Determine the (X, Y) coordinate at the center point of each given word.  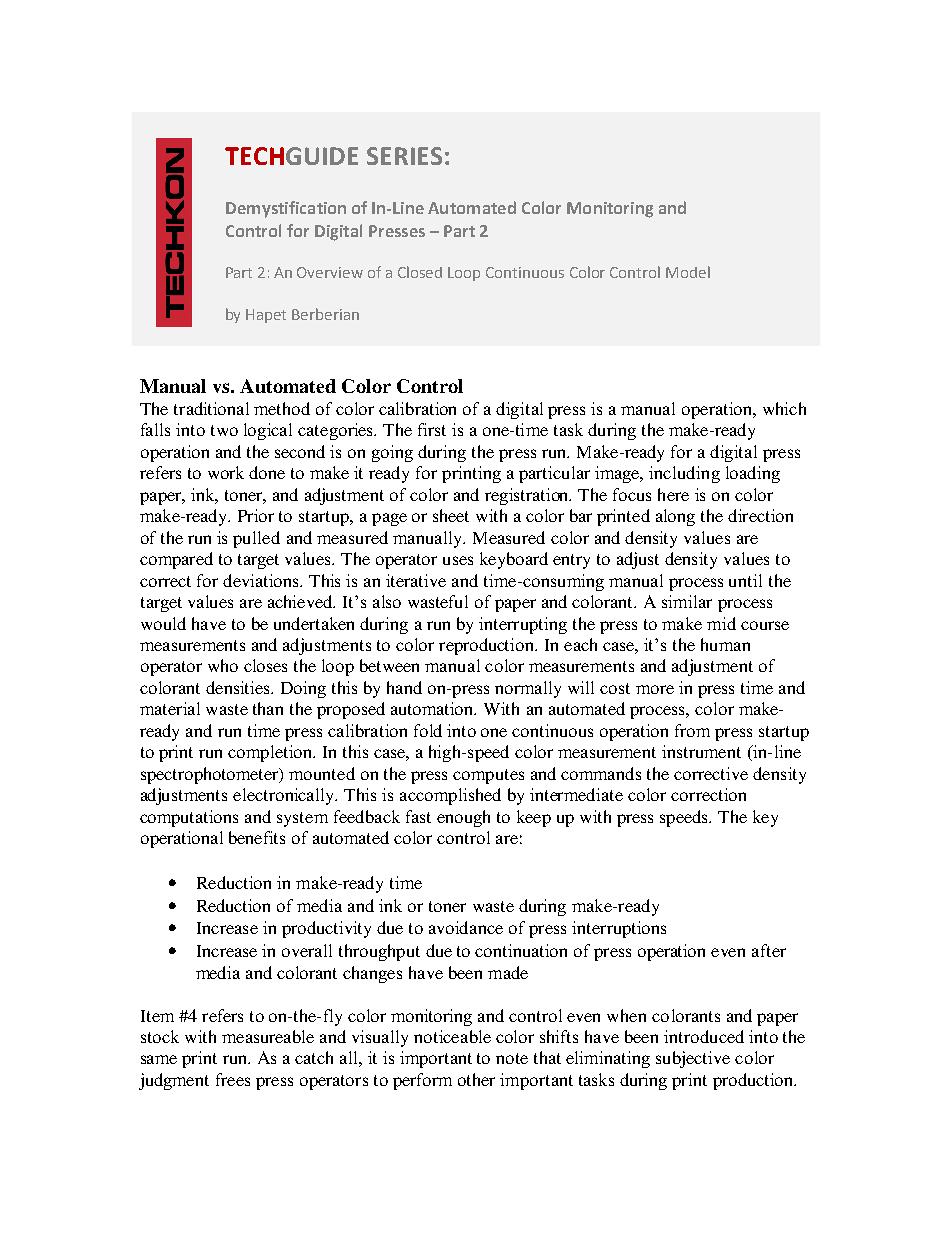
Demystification (286, 209)
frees (233, 1079)
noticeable (452, 1036)
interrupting (523, 625)
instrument (701, 751)
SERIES (404, 156)
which (784, 408)
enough (463, 818)
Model (688, 272)
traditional (211, 408)
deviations (262, 580)
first (432, 429)
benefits (257, 837)
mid (721, 623)
